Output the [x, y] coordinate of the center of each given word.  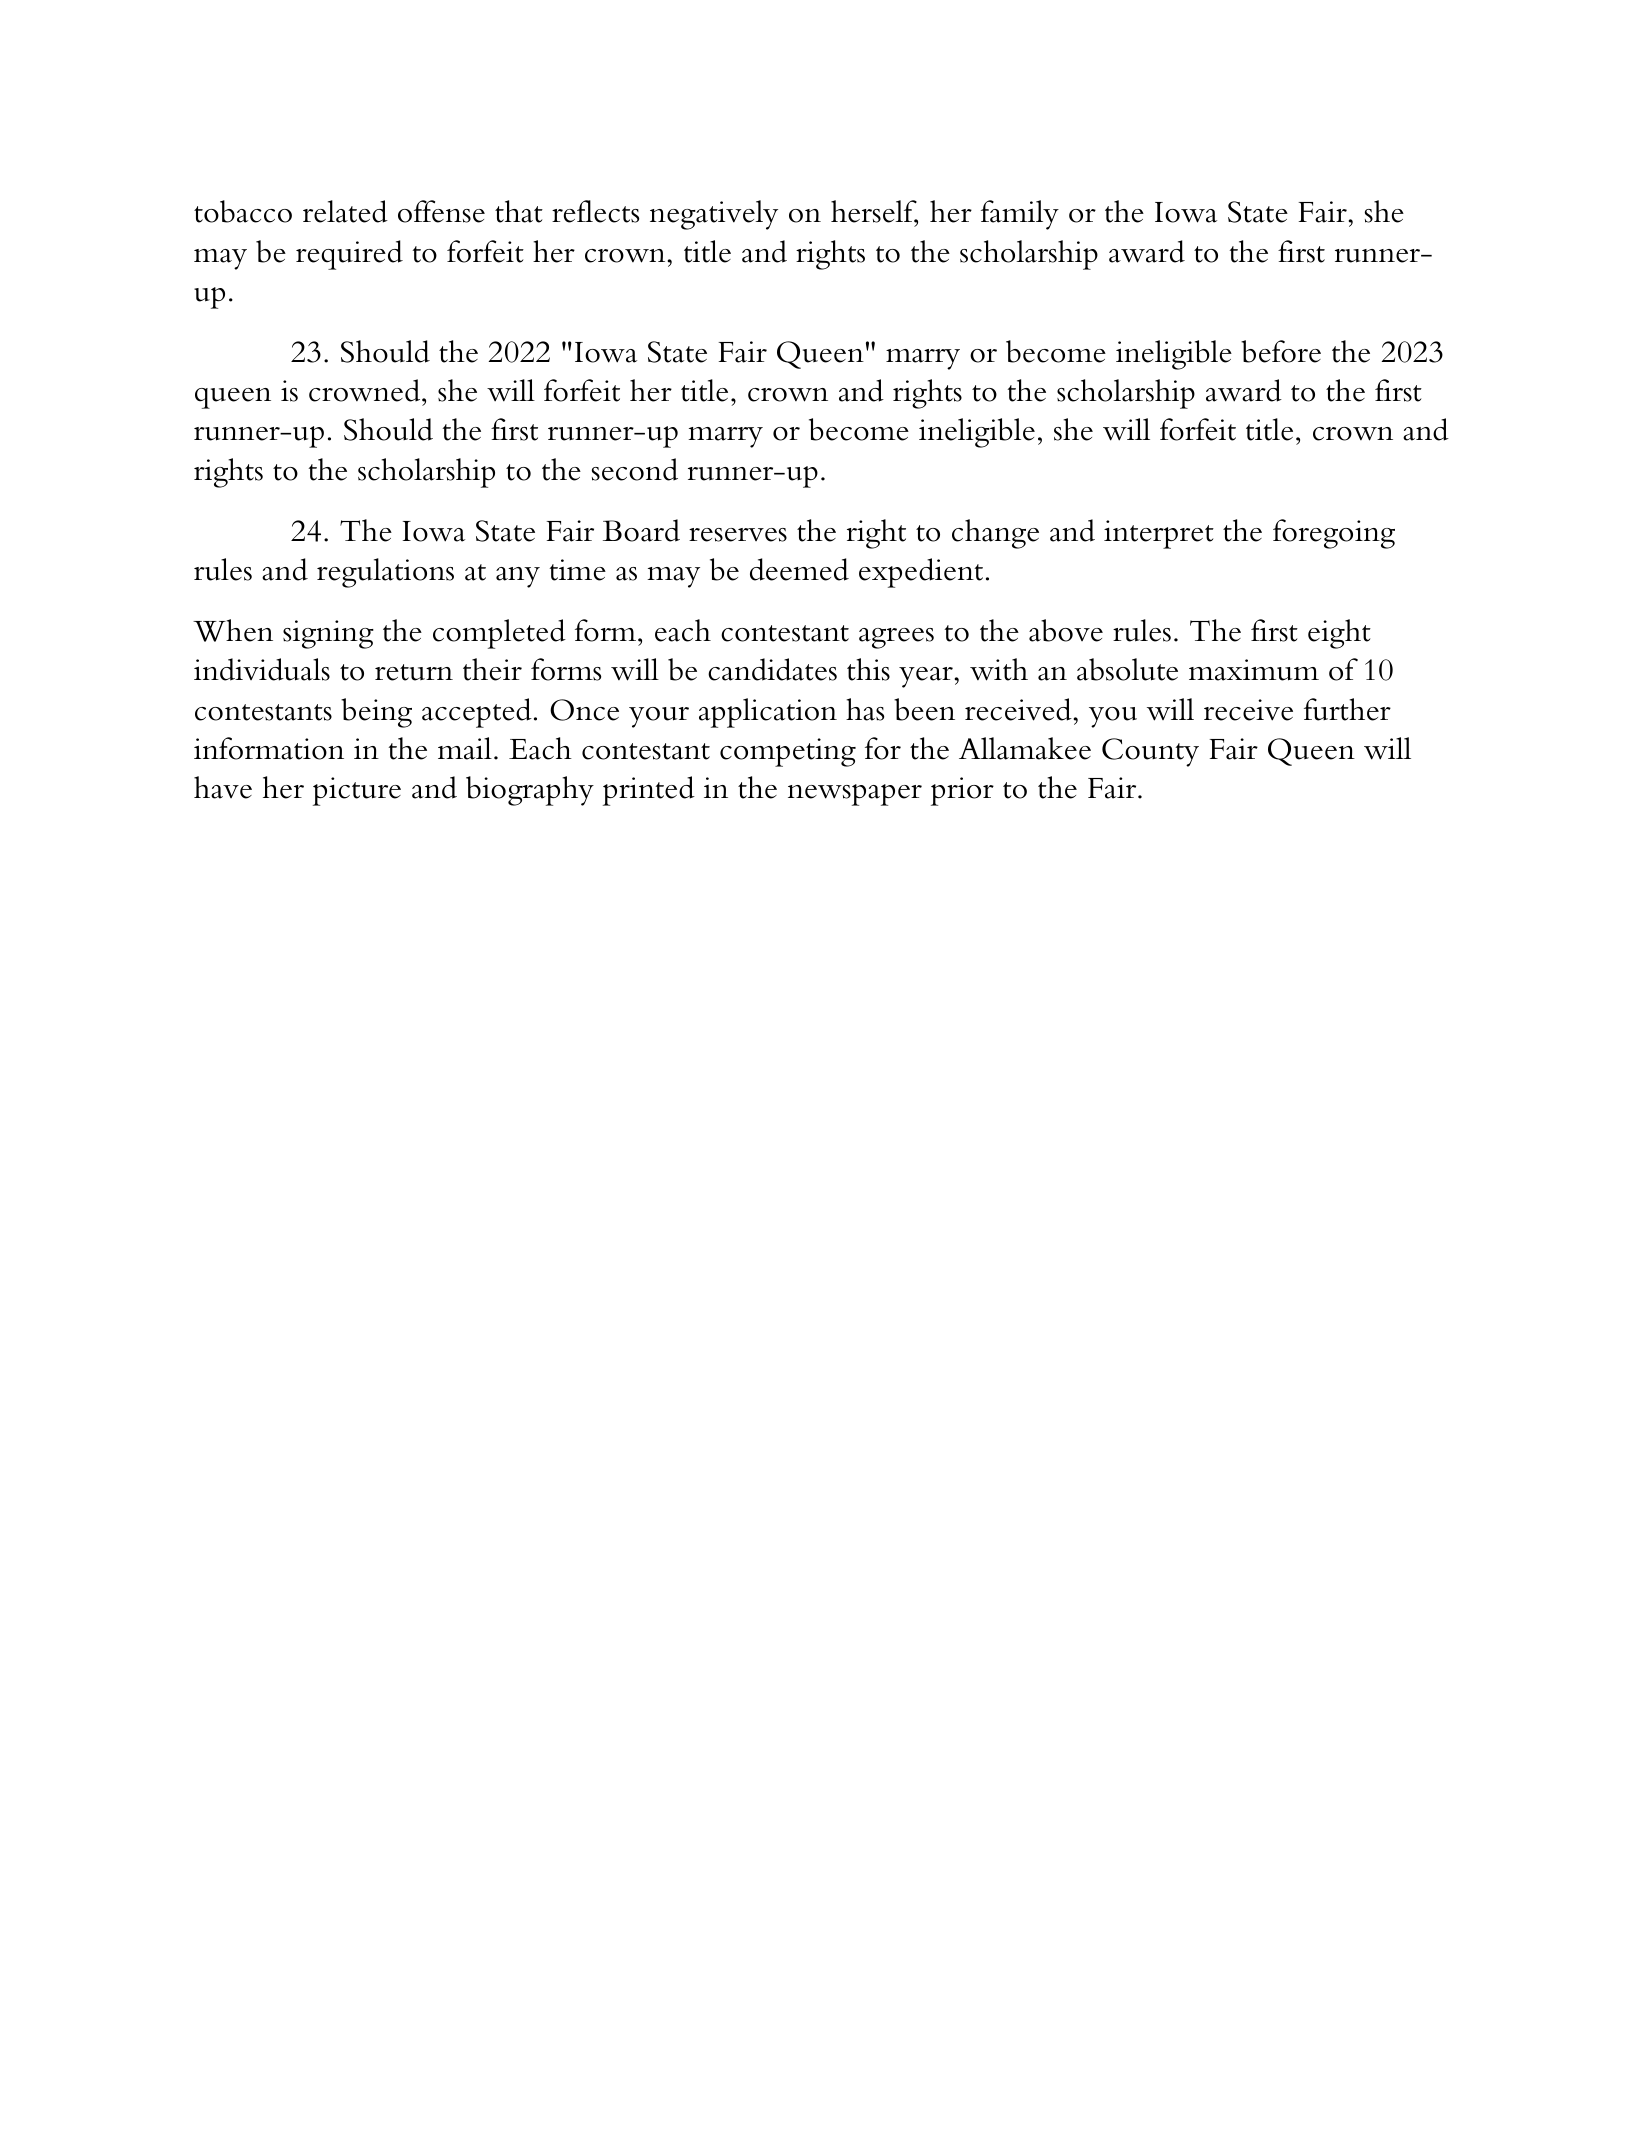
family [1020, 215]
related [345, 211]
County [1150, 752]
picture [357, 791]
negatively [714, 215]
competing [788, 752]
